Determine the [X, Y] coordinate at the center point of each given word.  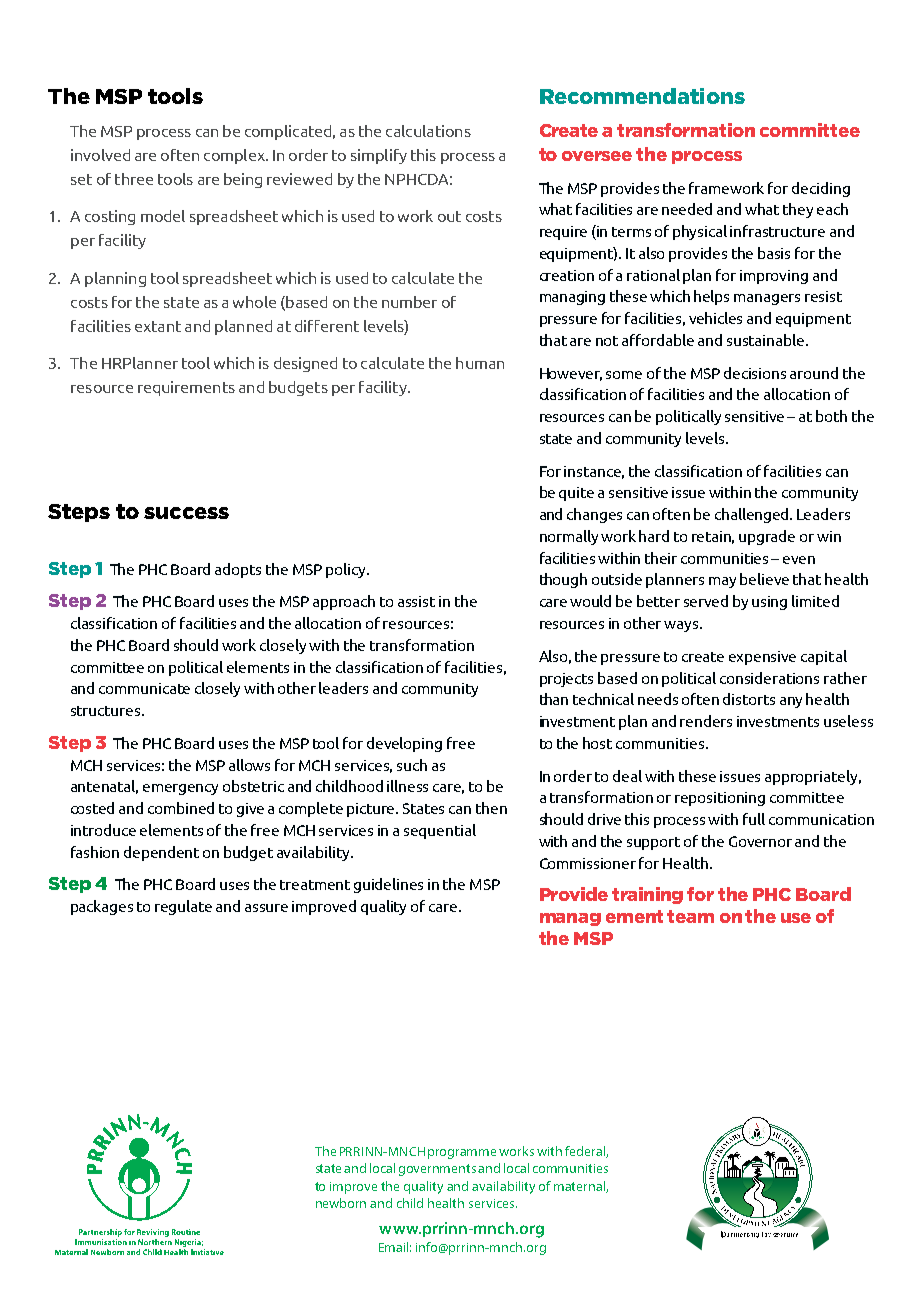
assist [416, 601]
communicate [144, 688]
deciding [821, 189]
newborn [341, 1203]
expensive [762, 658]
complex [235, 156]
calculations [428, 131]
